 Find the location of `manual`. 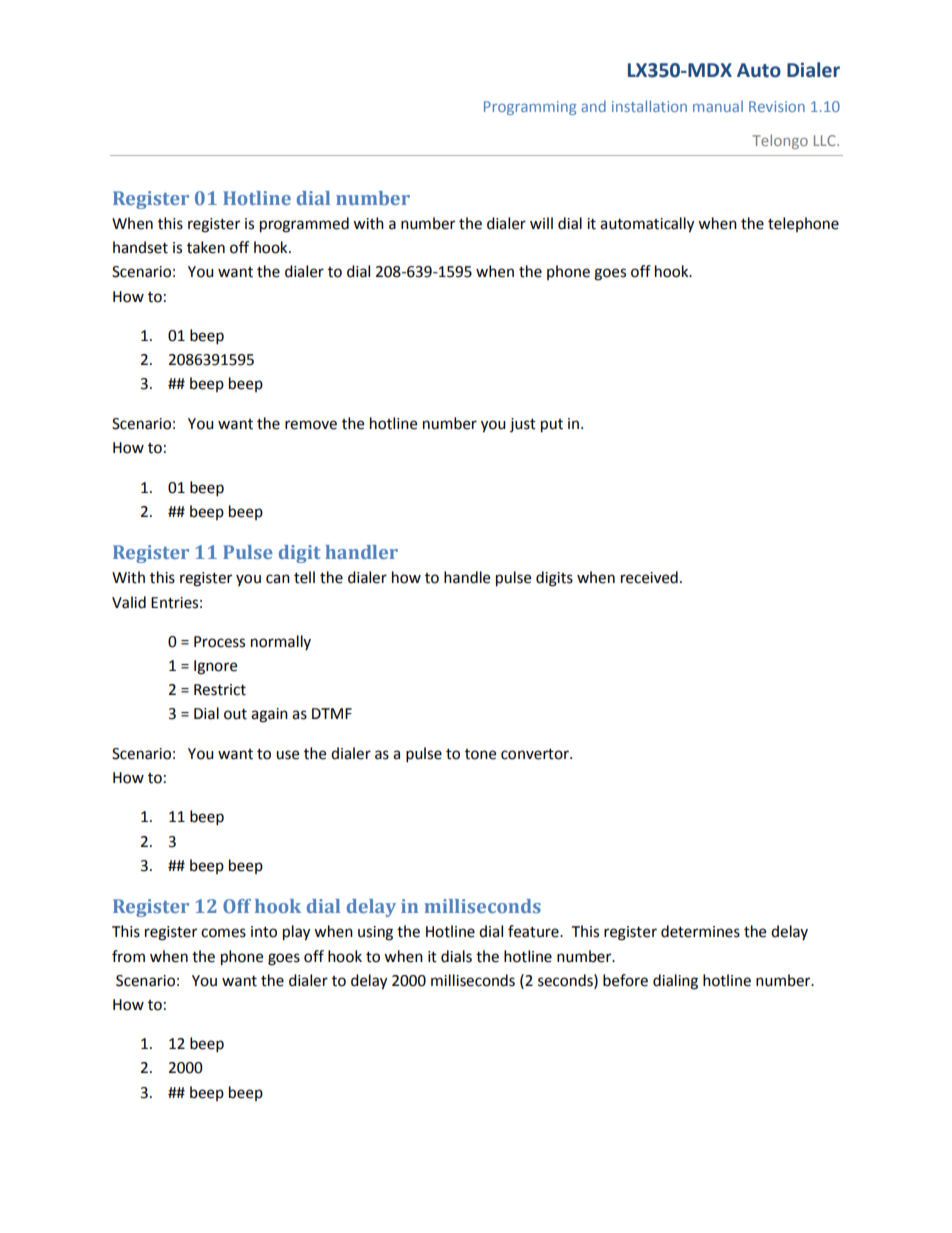

manual is located at coordinates (718, 106).
